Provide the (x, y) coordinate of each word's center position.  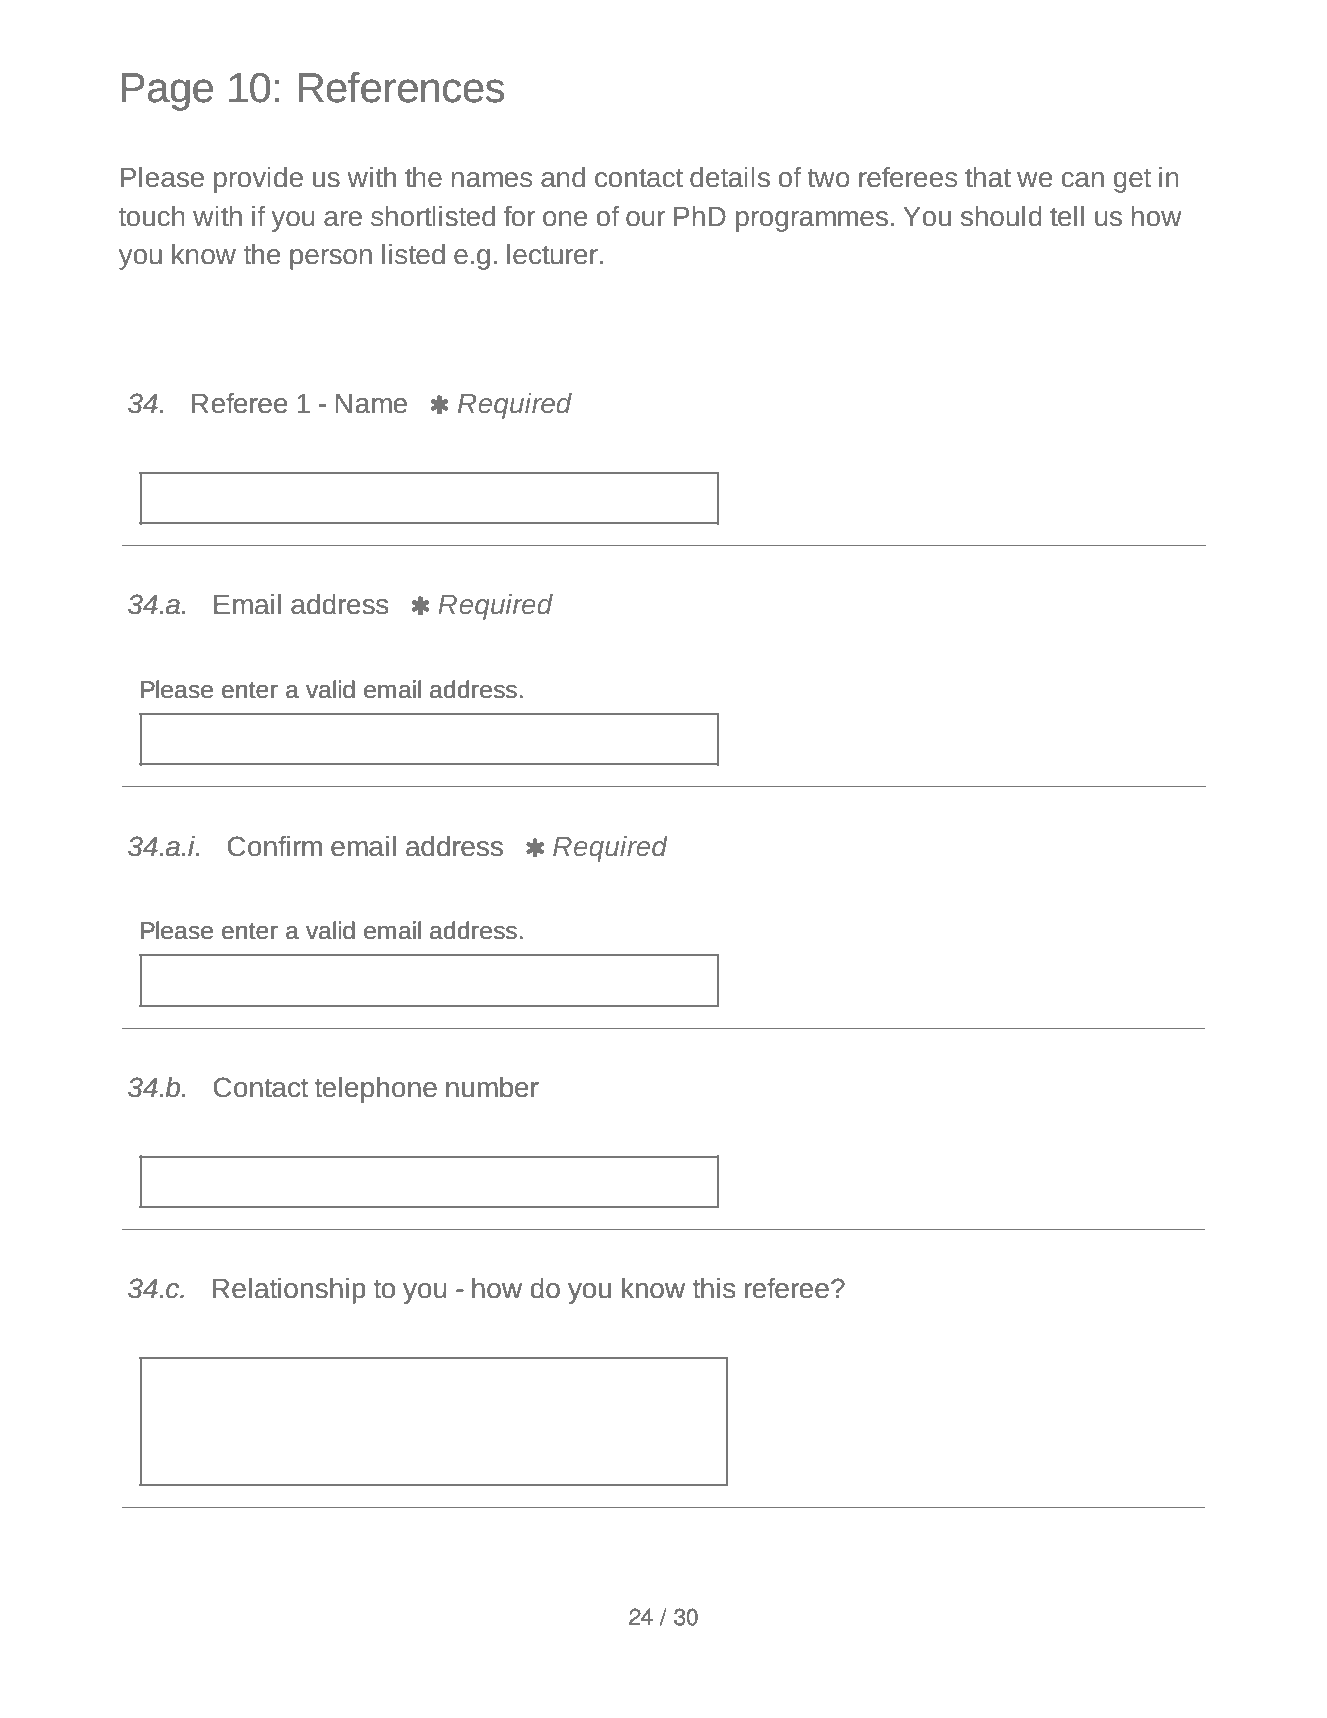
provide (258, 180)
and (563, 177)
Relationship (289, 1291)
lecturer (552, 254)
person (331, 259)
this (714, 1288)
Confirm (274, 846)
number (492, 1087)
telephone (376, 1090)
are (343, 219)
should (1001, 216)
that (988, 177)
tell (1067, 216)
